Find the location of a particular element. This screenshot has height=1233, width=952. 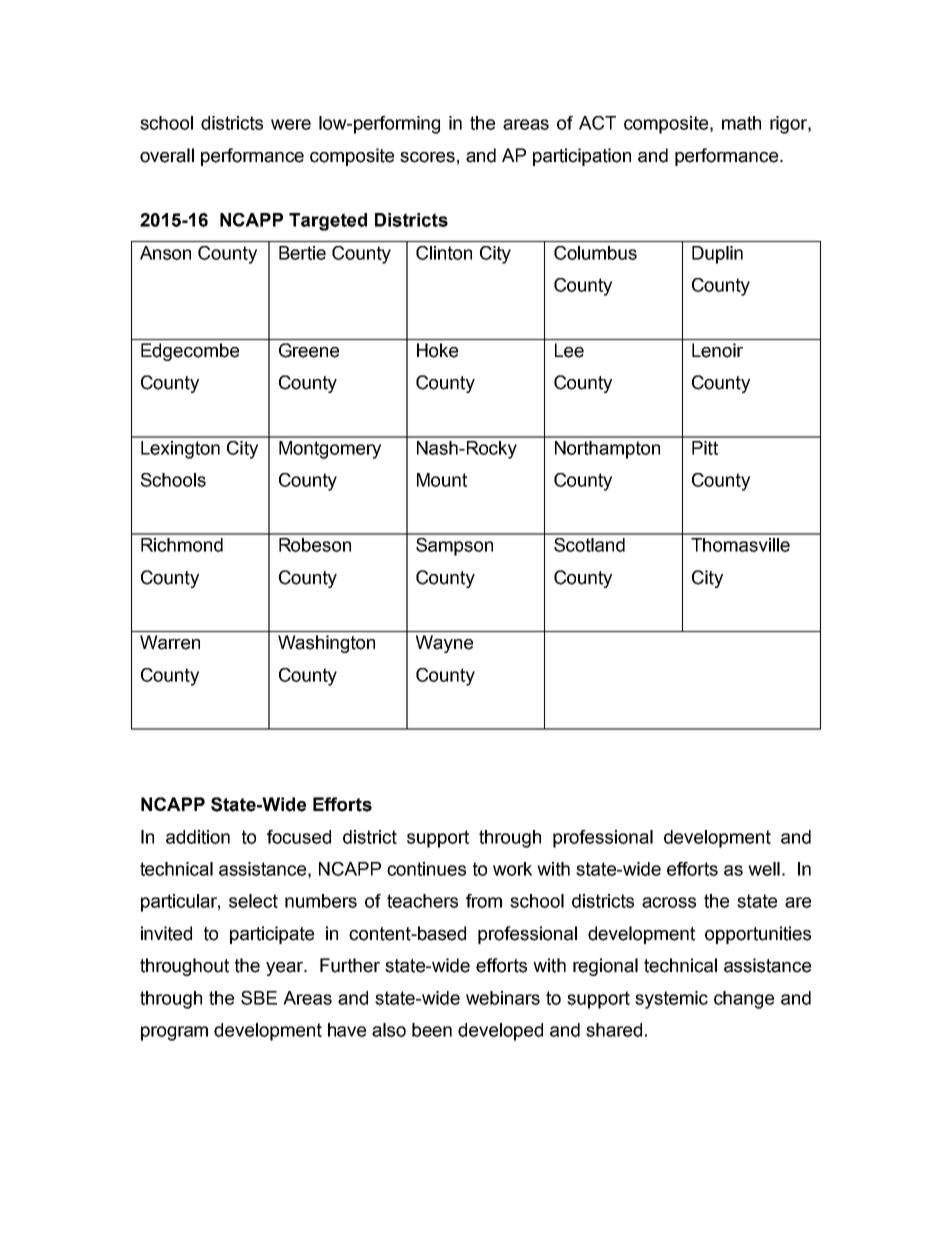

Lee is located at coordinates (569, 350).
